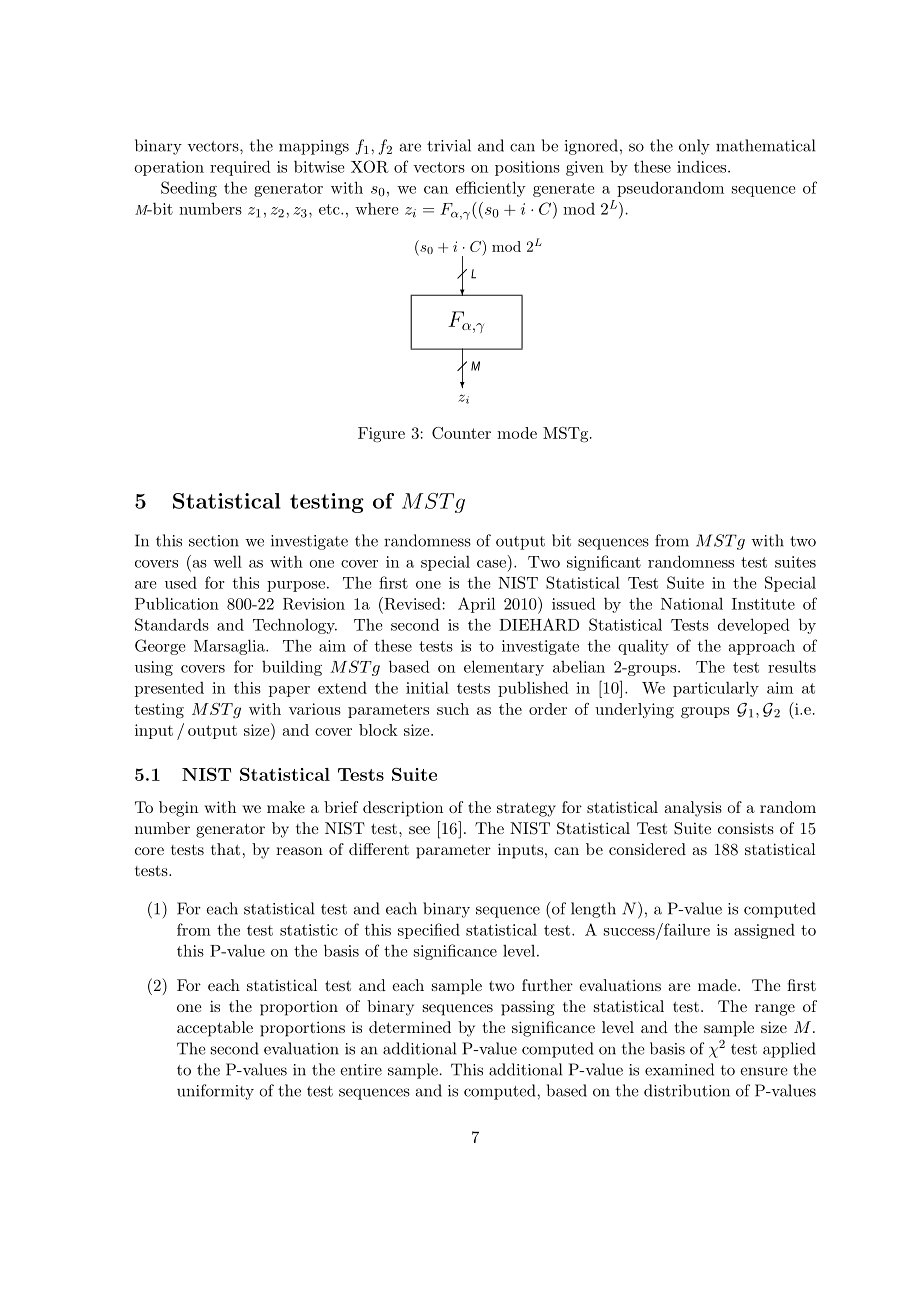 This image has width=924, height=1308. Describe the element at coordinates (692, 604) in the image. I see `National` at that location.
